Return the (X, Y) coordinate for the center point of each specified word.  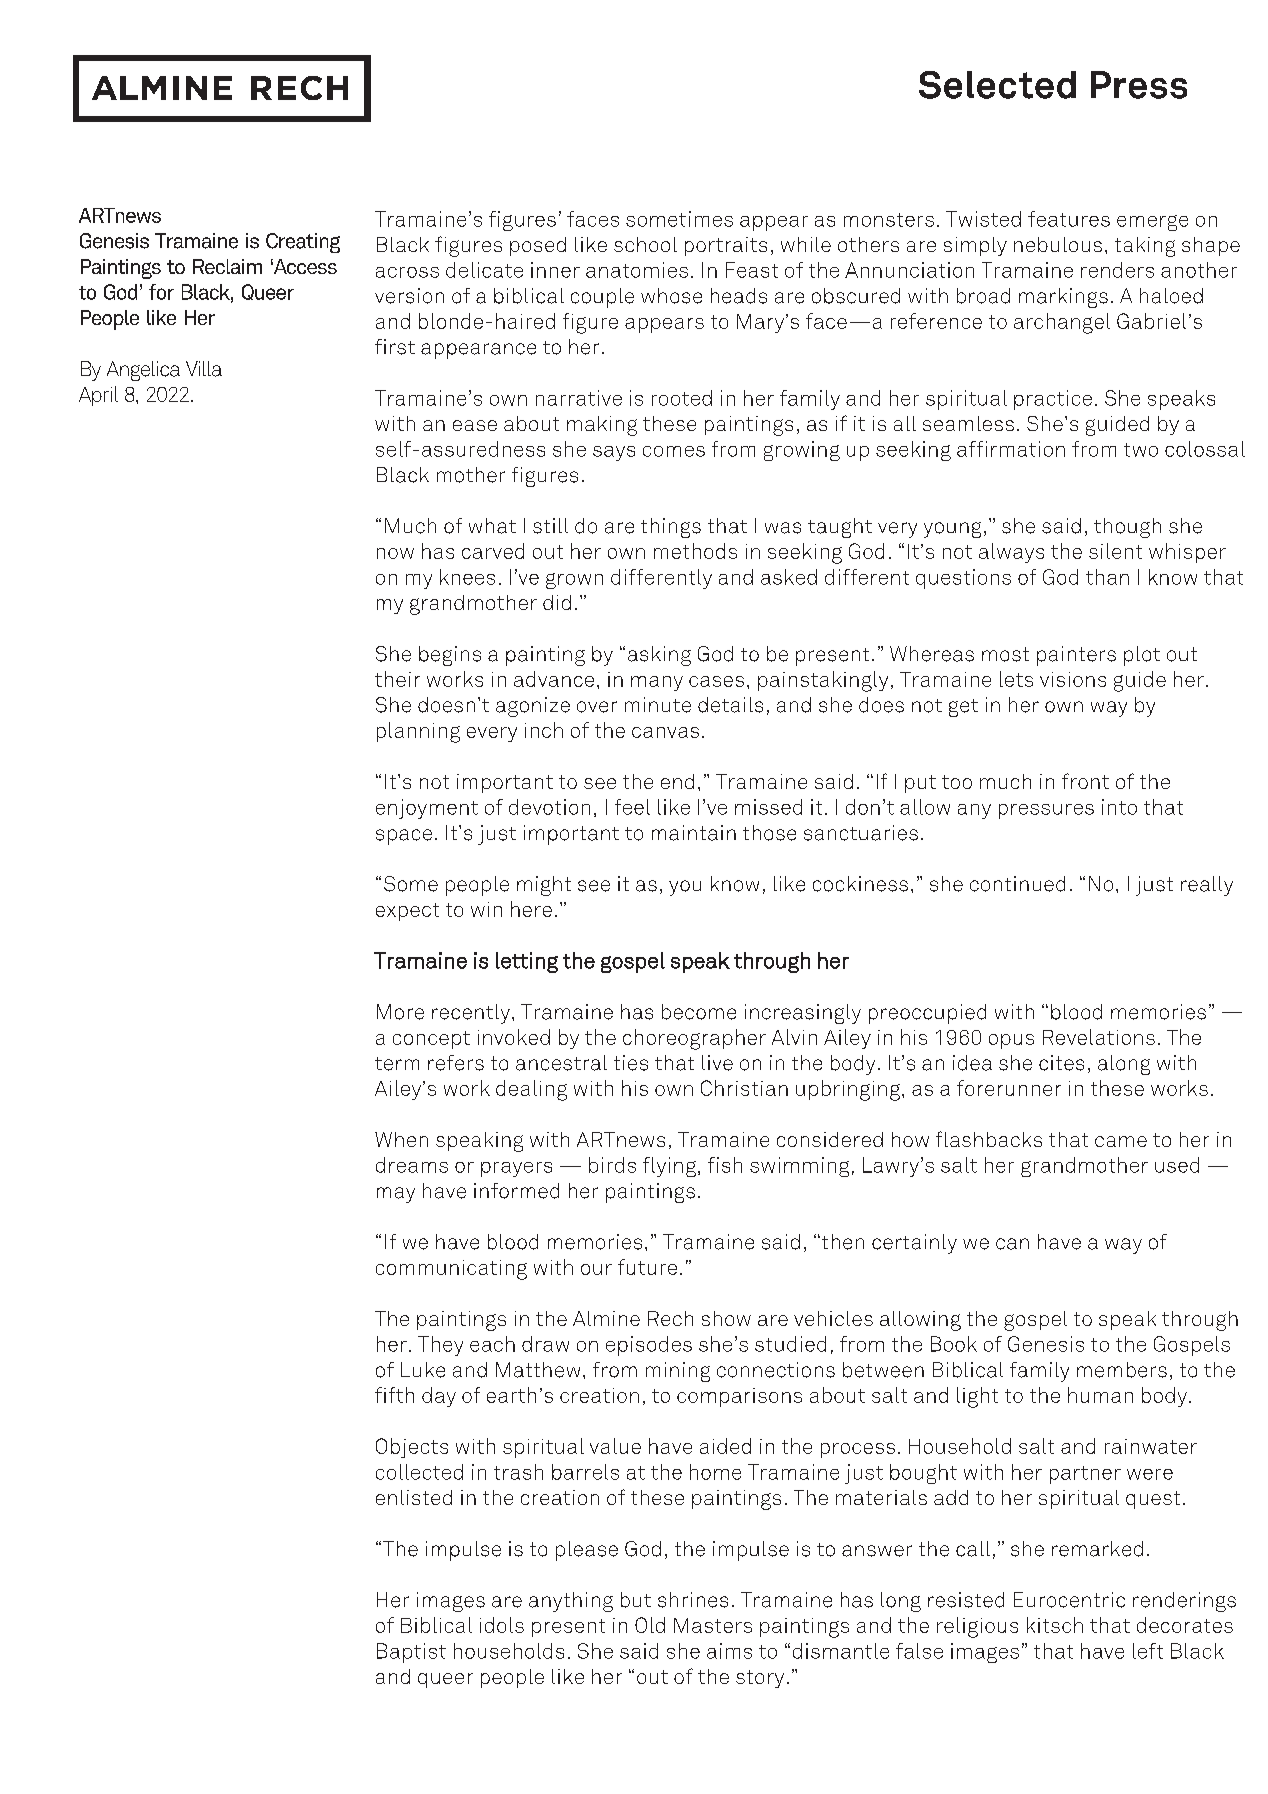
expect (407, 912)
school (645, 244)
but (636, 1600)
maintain (694, 833)
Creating (303, 243)
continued (1017, 884)
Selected (997, 85)
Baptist (411, 1653)
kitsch (1055, 1625)
